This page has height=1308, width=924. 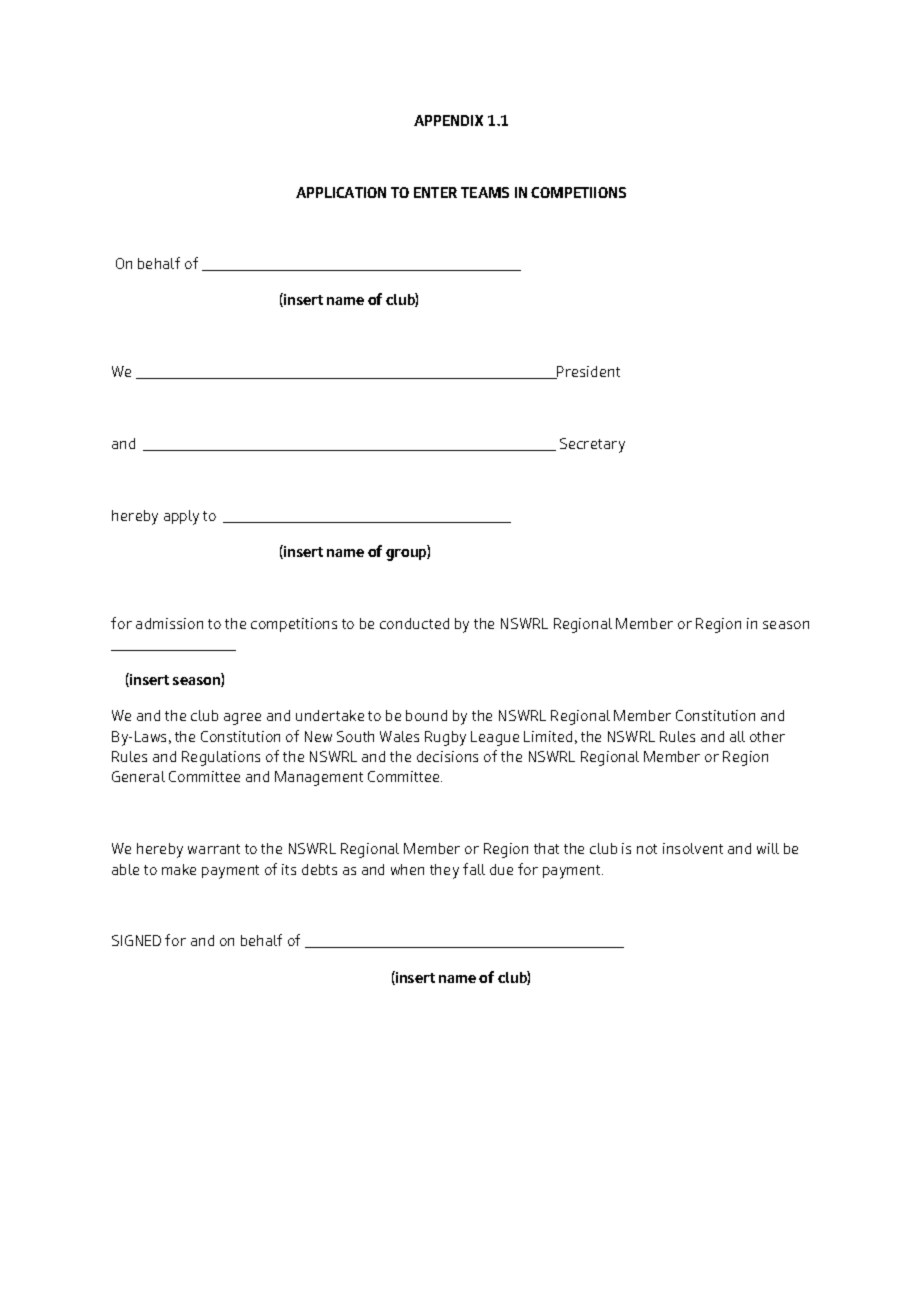 I want to click on ENTER, so click(x=435, y=192).
